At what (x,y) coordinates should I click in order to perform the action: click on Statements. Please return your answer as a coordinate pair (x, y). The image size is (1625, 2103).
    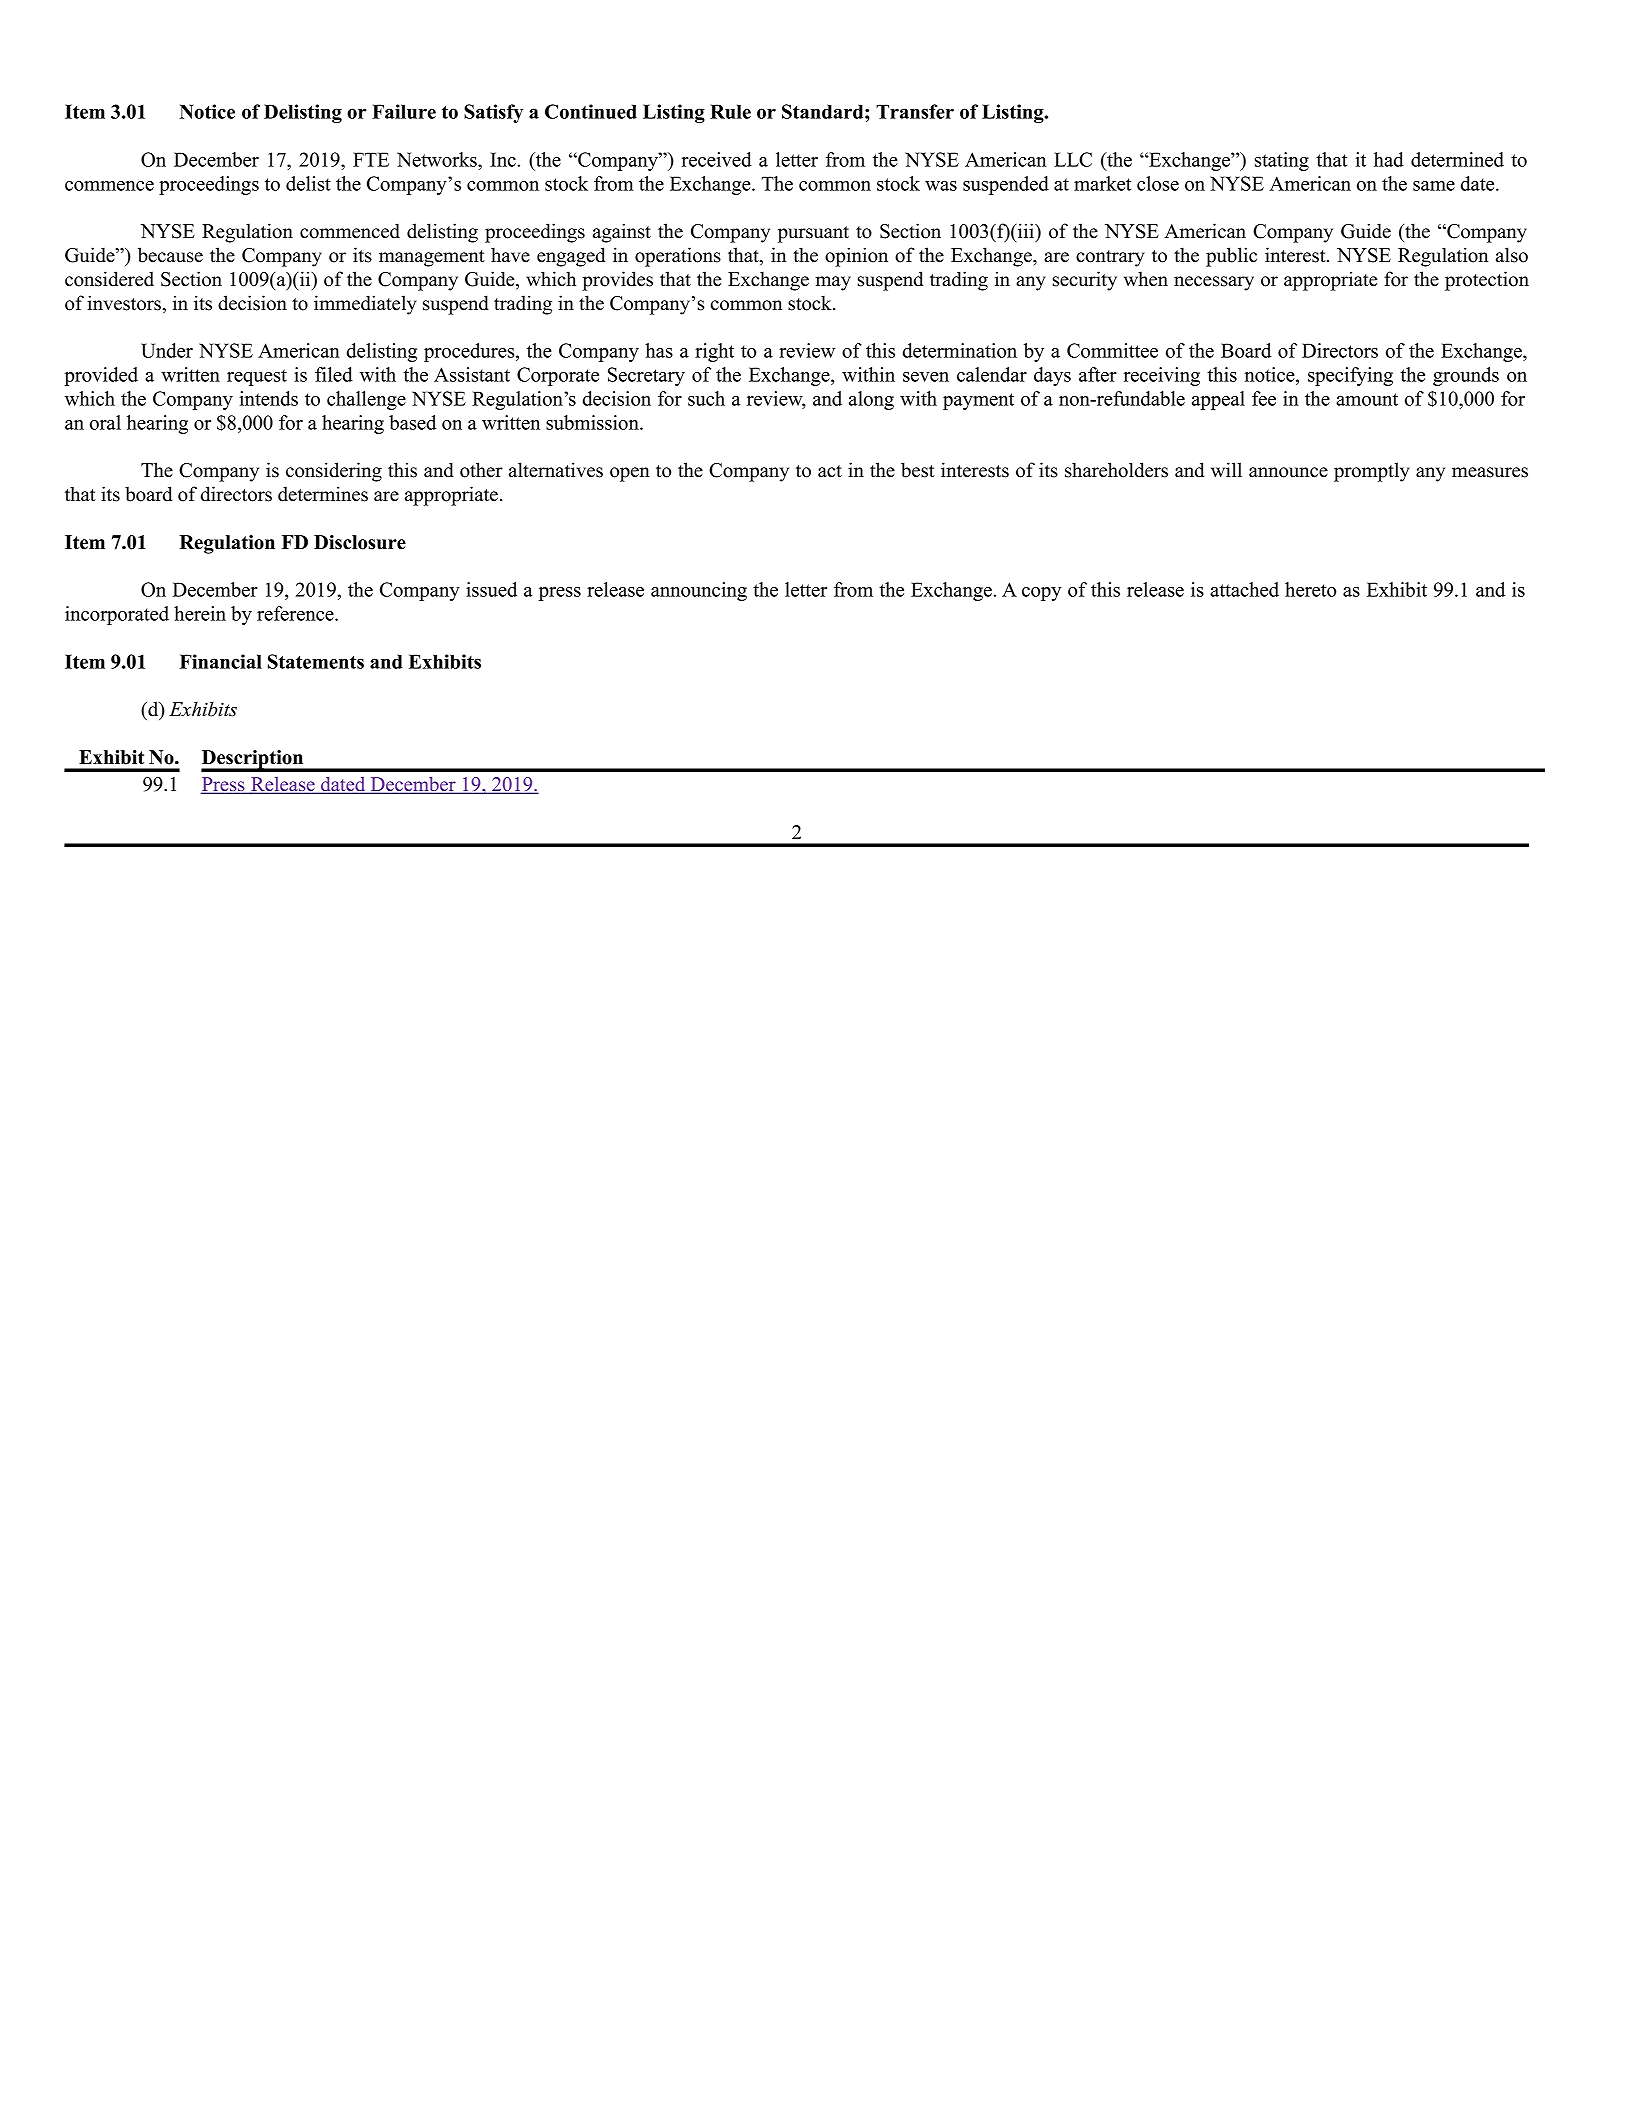
    Looking at the image, I should click on (316, 661).
